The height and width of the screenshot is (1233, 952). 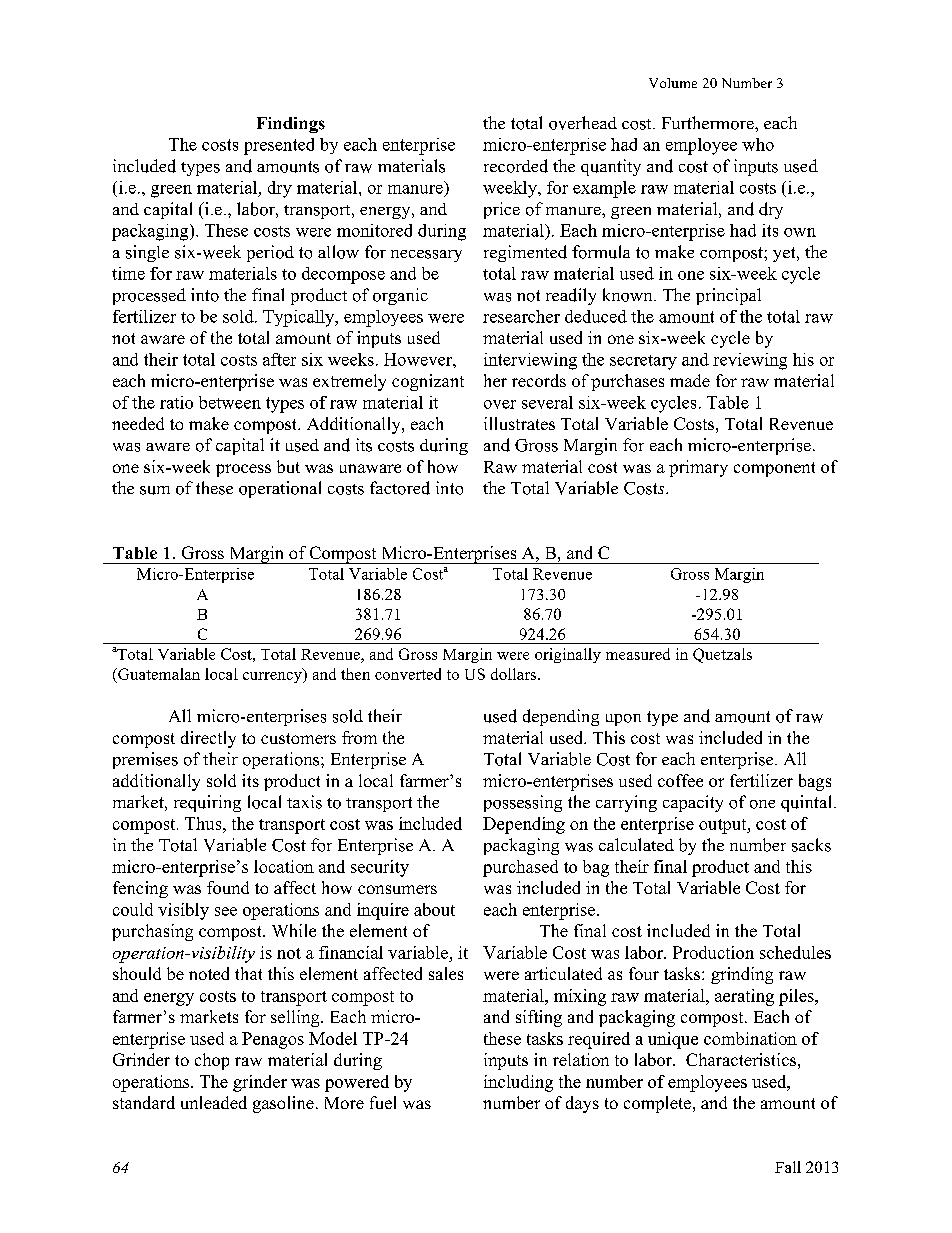 I want to click on illustrates, so click(x=519, y=423).
